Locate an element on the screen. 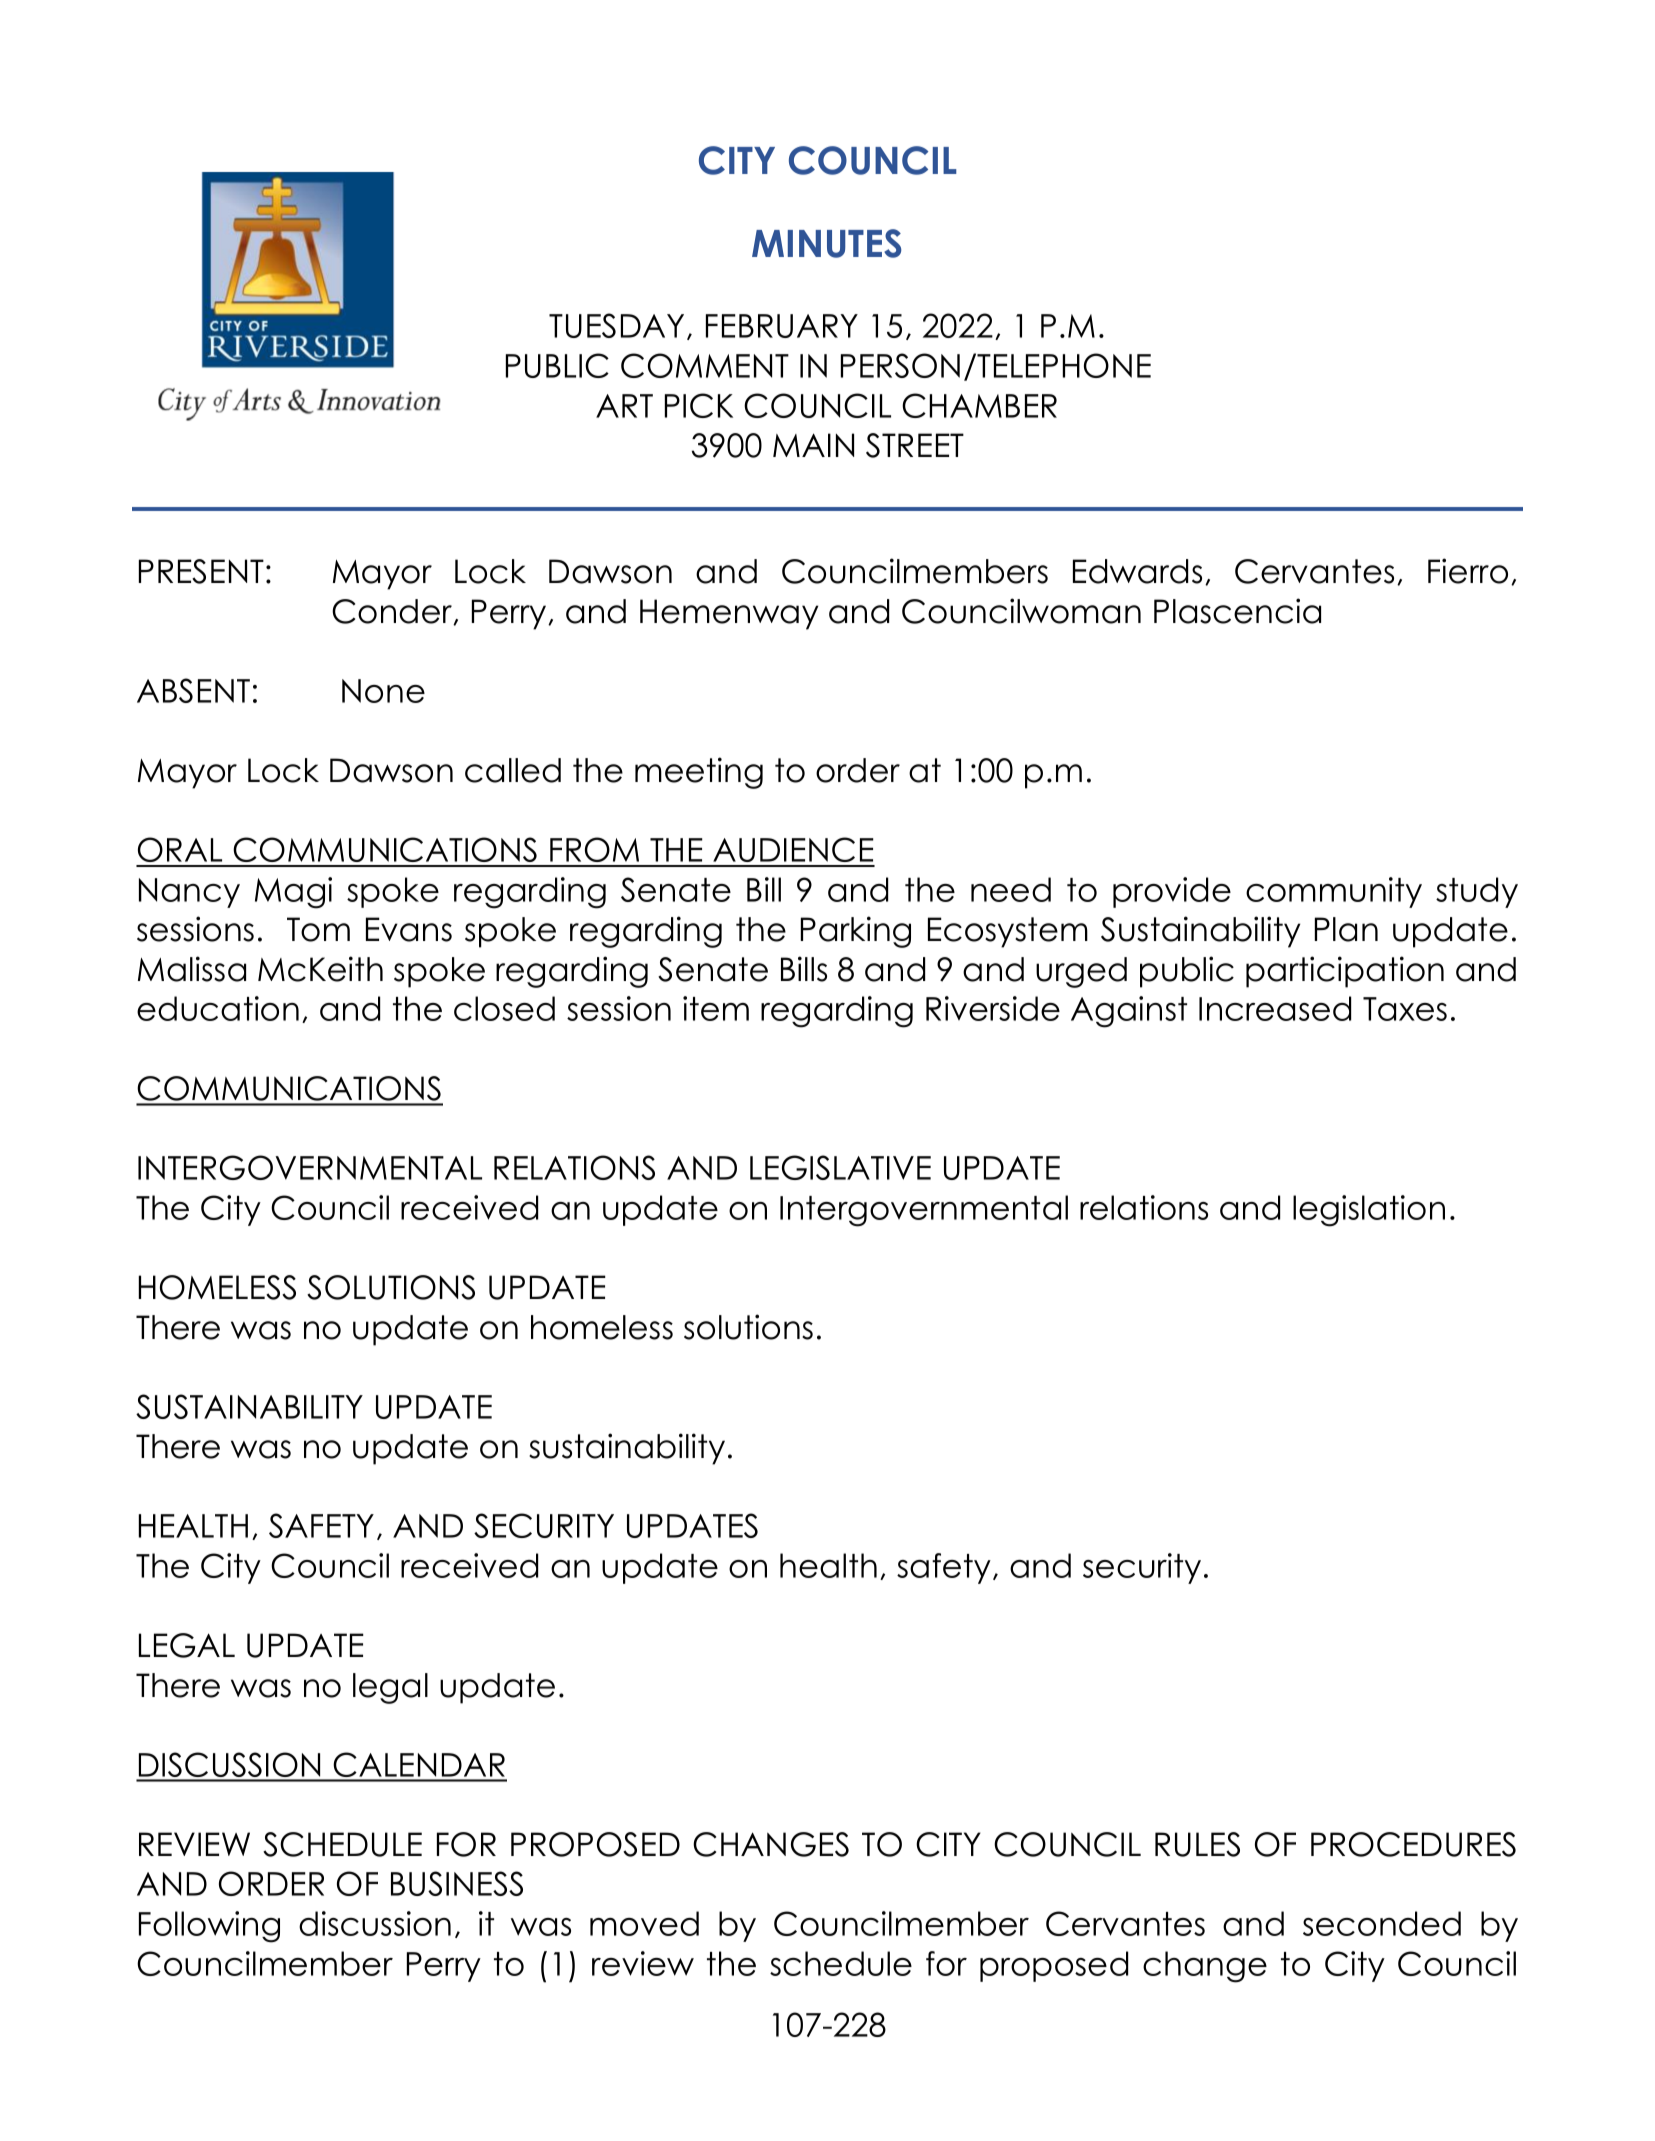 This screenshot has width=1655, height=2141. TUESDAY is located at coordinates (616, 325).
